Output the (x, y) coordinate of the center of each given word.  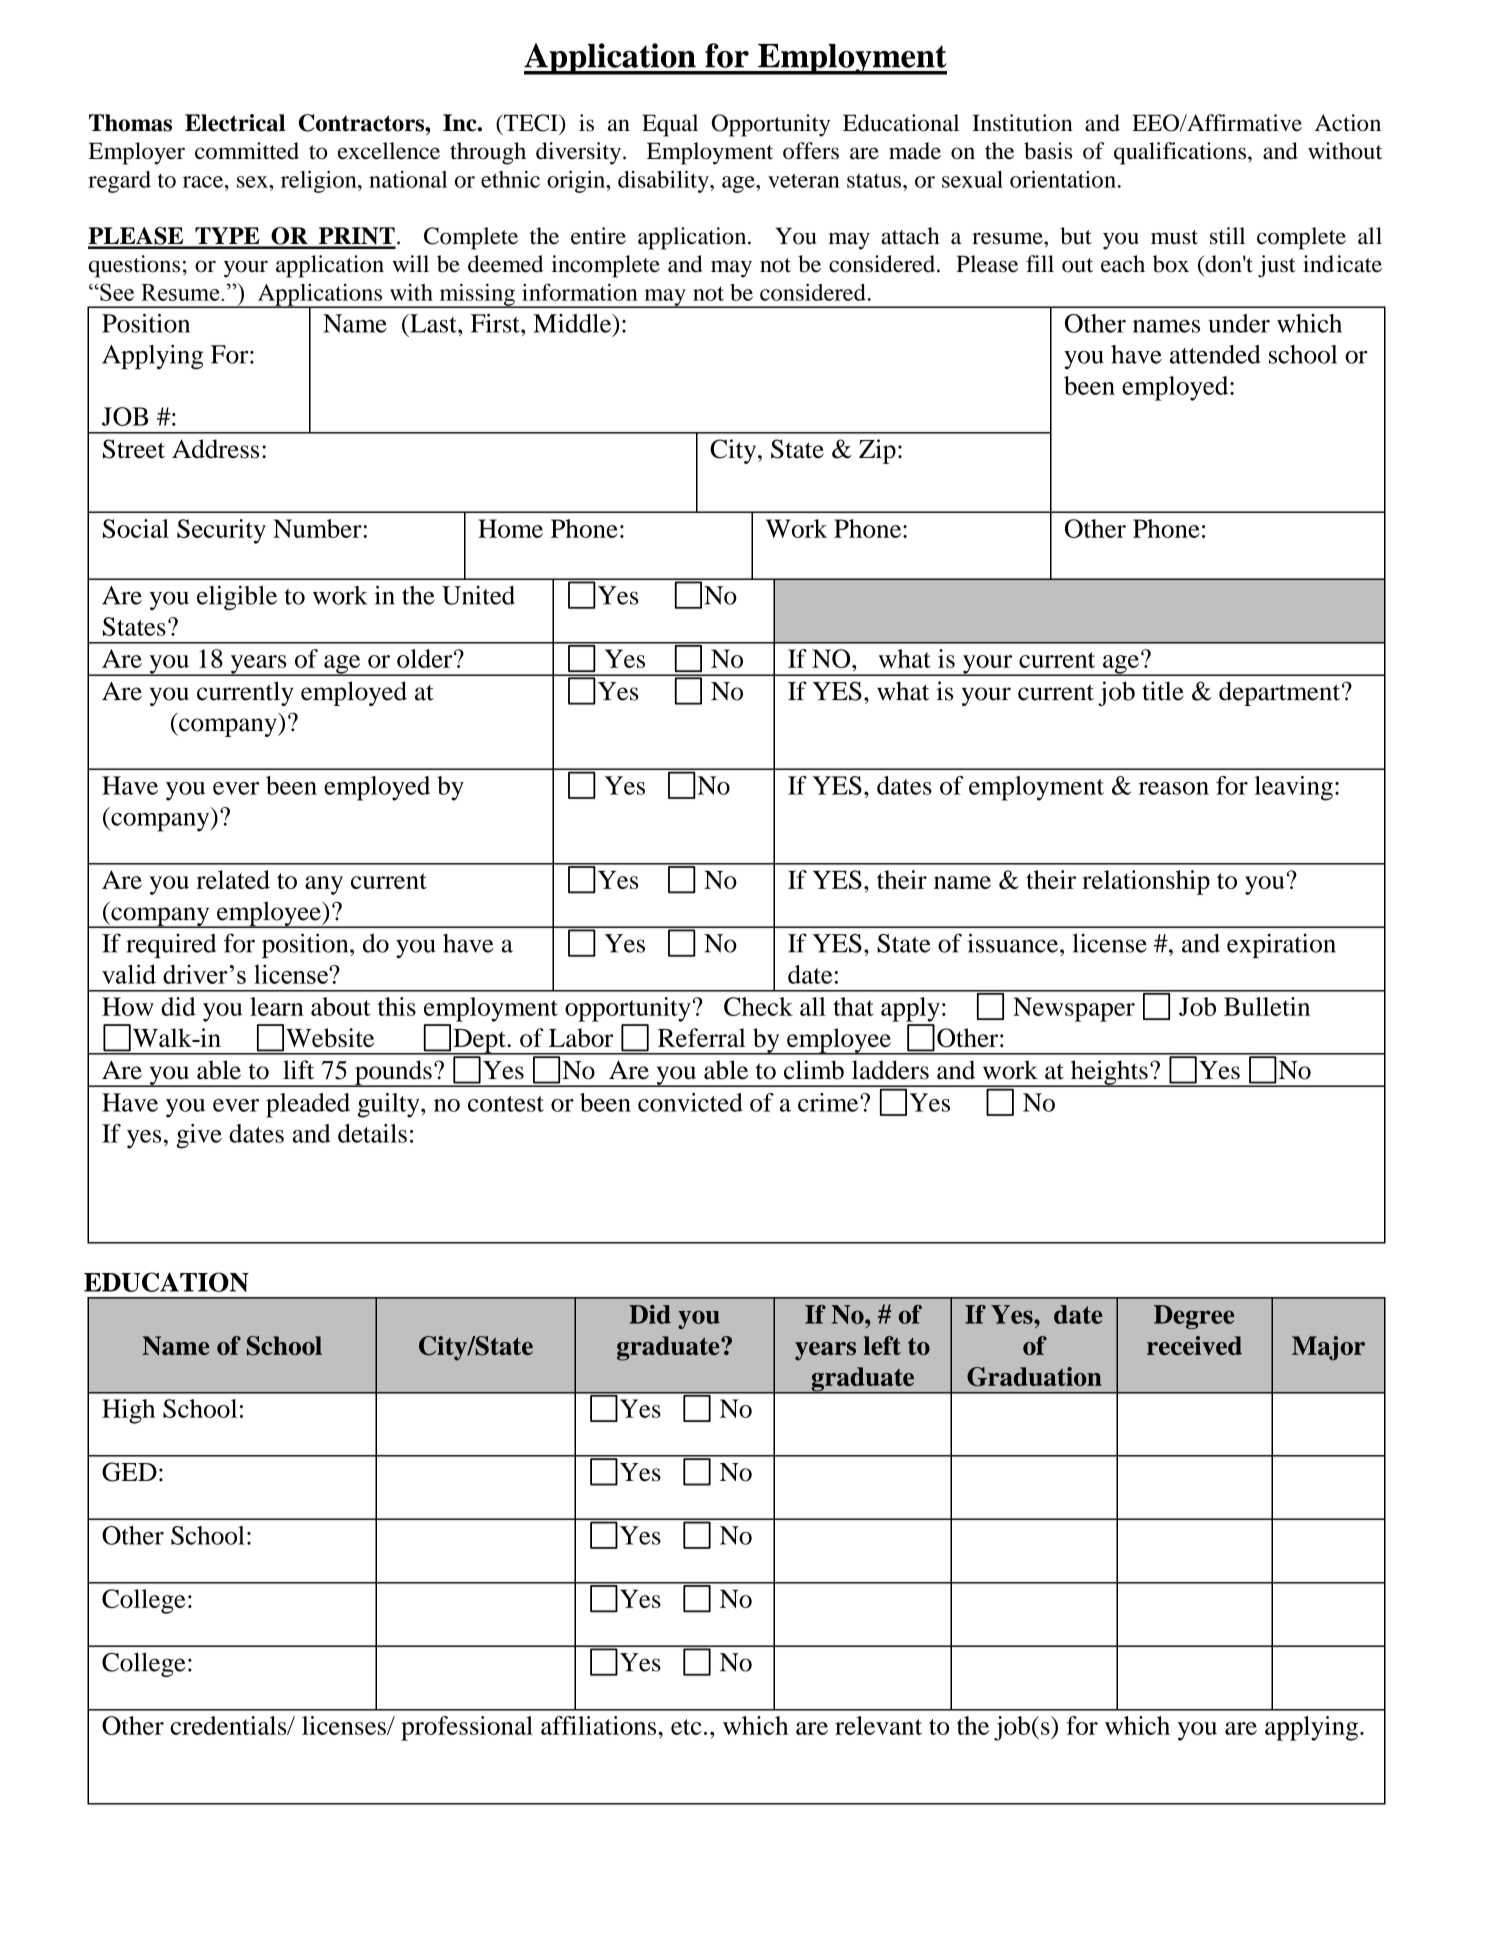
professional (467, 1728)
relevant (878, 1725)
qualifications (1181, 153)
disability (664, 182)
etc (686, 1727)
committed (247, 151)
